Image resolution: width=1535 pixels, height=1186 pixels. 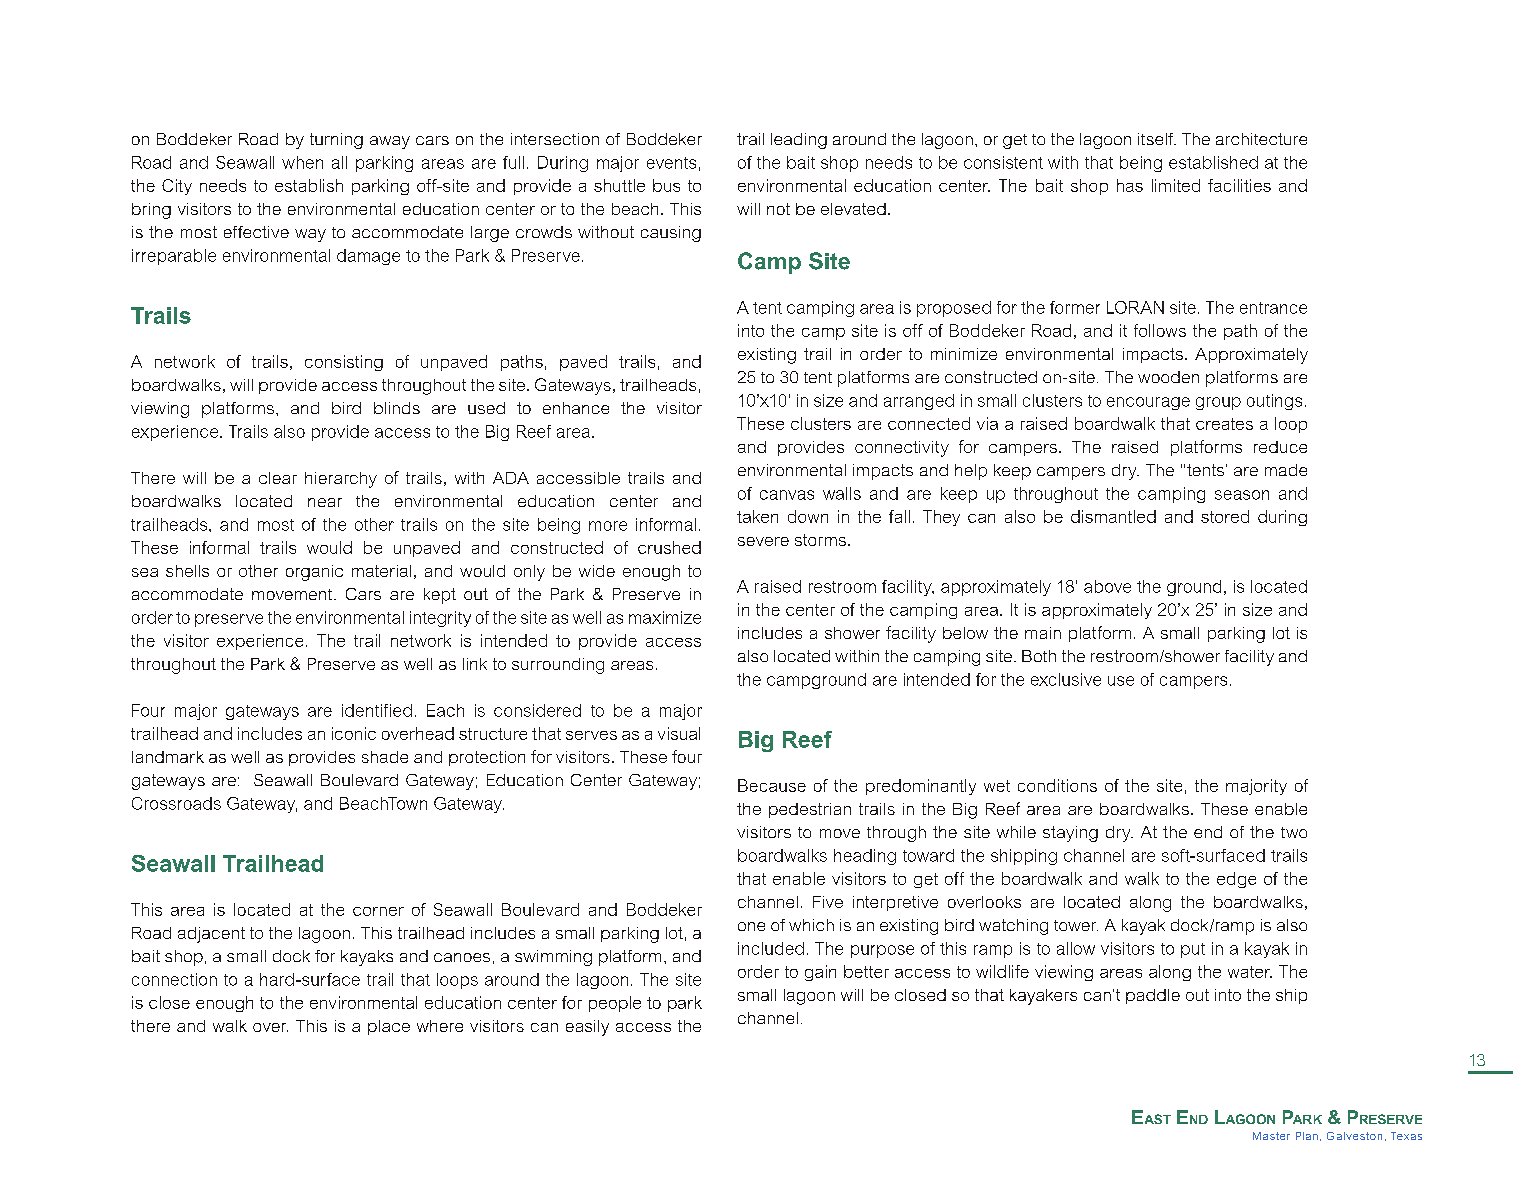 I want to click on arranged, so click(x=919, y=402).
